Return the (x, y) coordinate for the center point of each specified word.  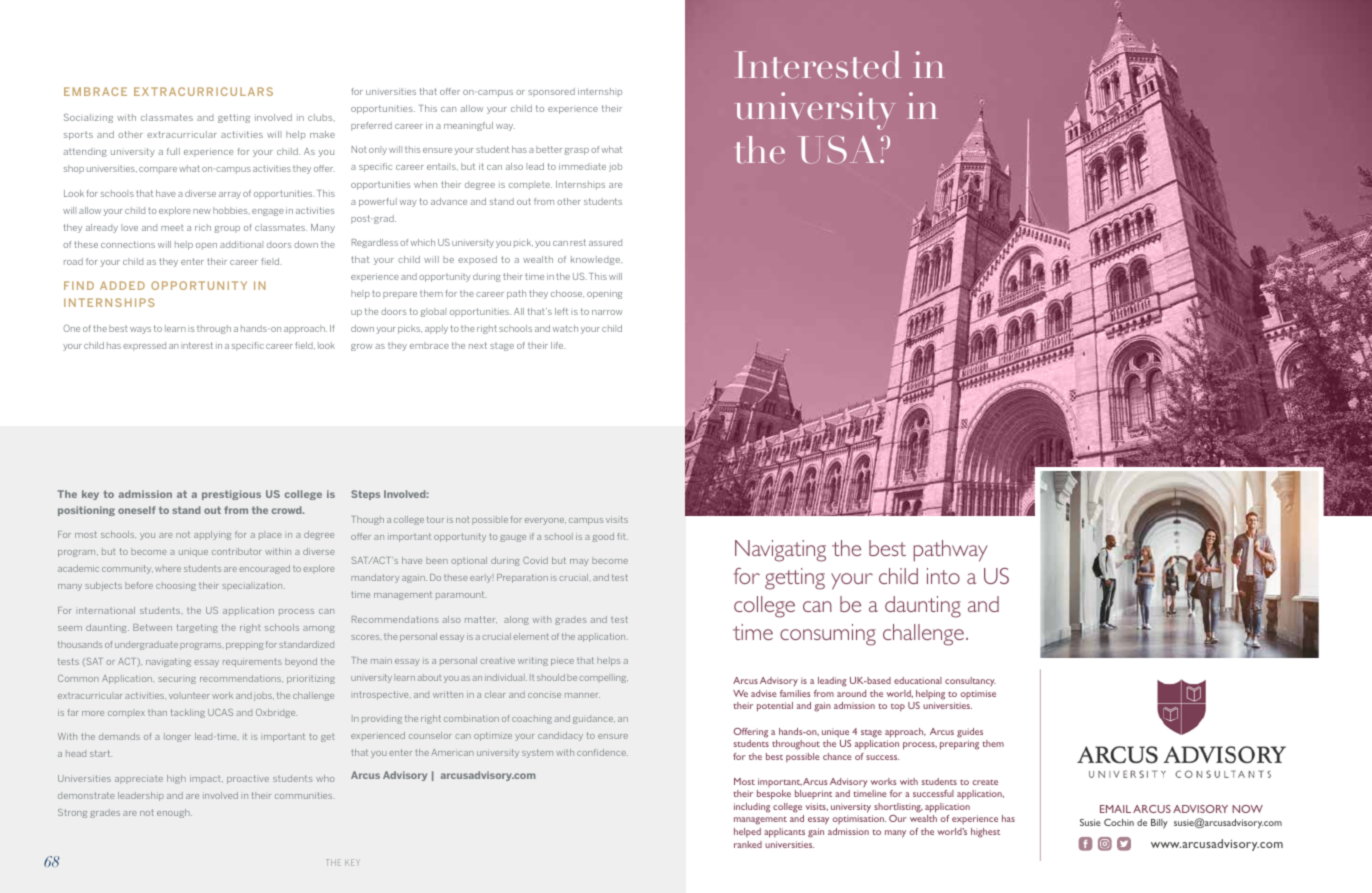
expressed (144, 346)
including (752, 808)
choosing (176, 586)
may (579, 562)
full (173, 151)
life (558, 345)
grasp (576, 151)
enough (174, 813)
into (943, 576)
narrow (607, 312)
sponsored (551, 92)
